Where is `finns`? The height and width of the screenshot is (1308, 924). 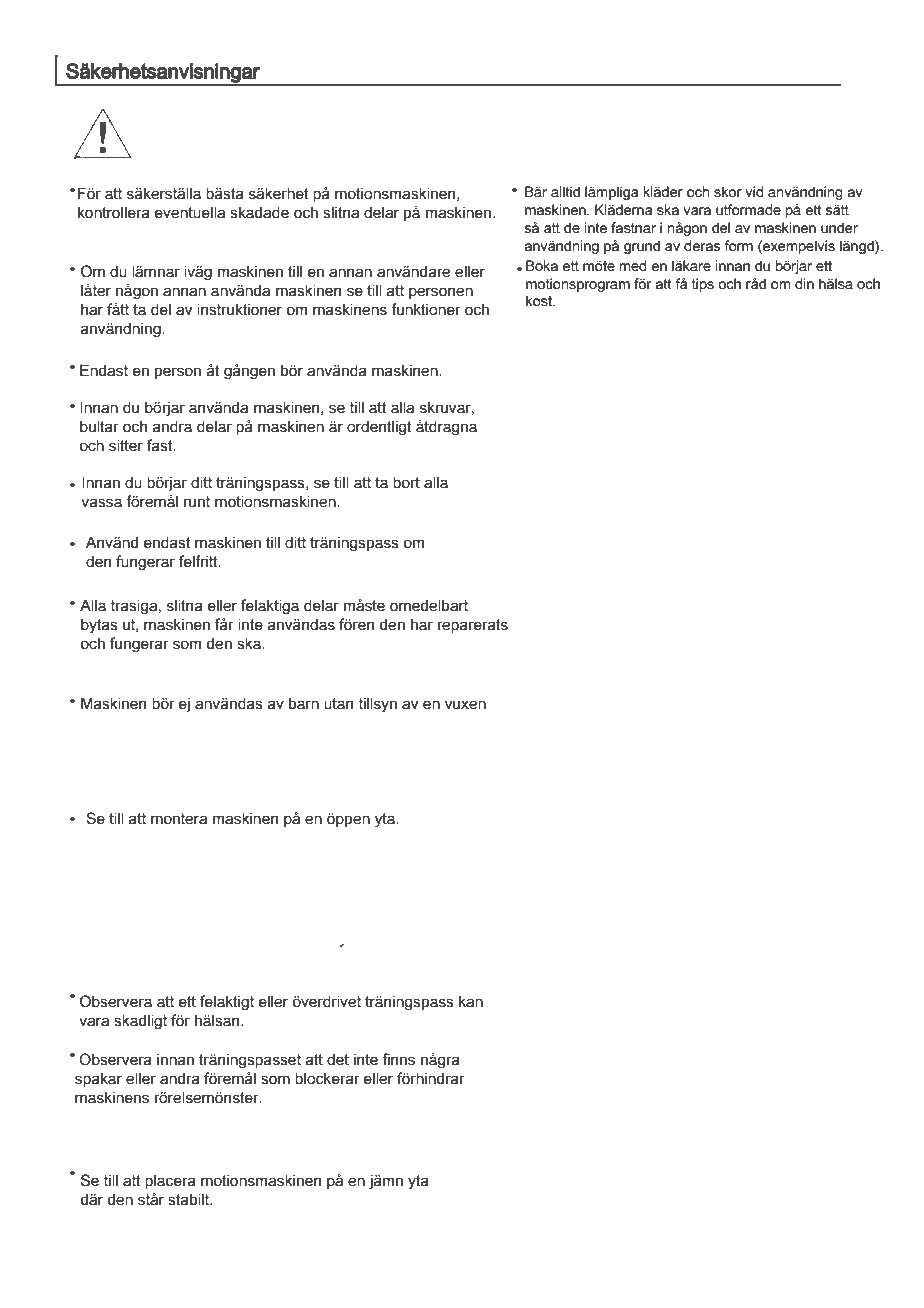
finns is located at coordinates (398, 1059).
